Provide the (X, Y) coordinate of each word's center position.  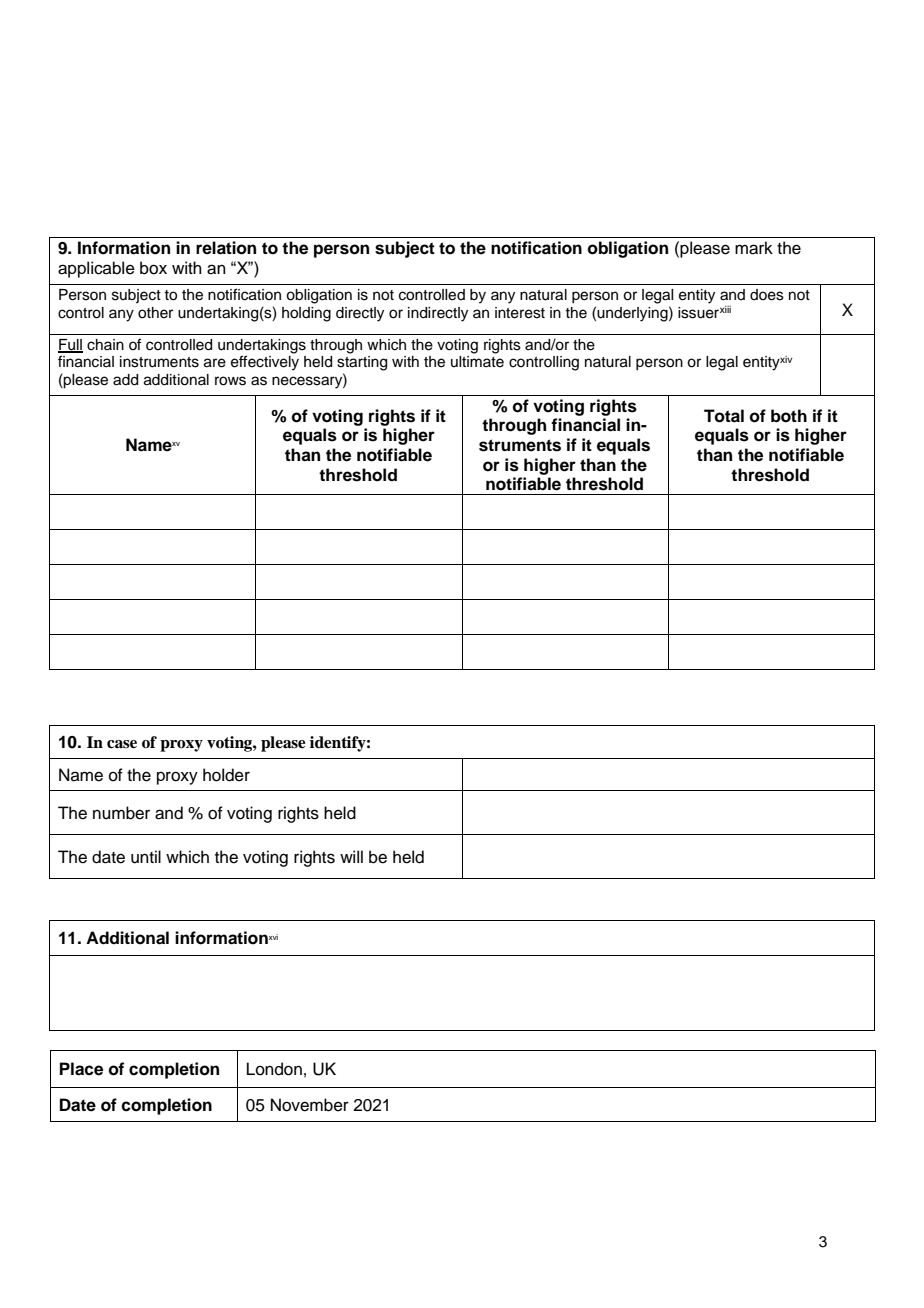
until (146, 857)
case (122, 744)
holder (226, 775)
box (153, 268)
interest (520, 313)
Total (724, 416)
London (274, 1069)
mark (754, 248)
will (351, 856)
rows (230, 381)
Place (81, 1069)
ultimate (477, 362)
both (789, 416)
